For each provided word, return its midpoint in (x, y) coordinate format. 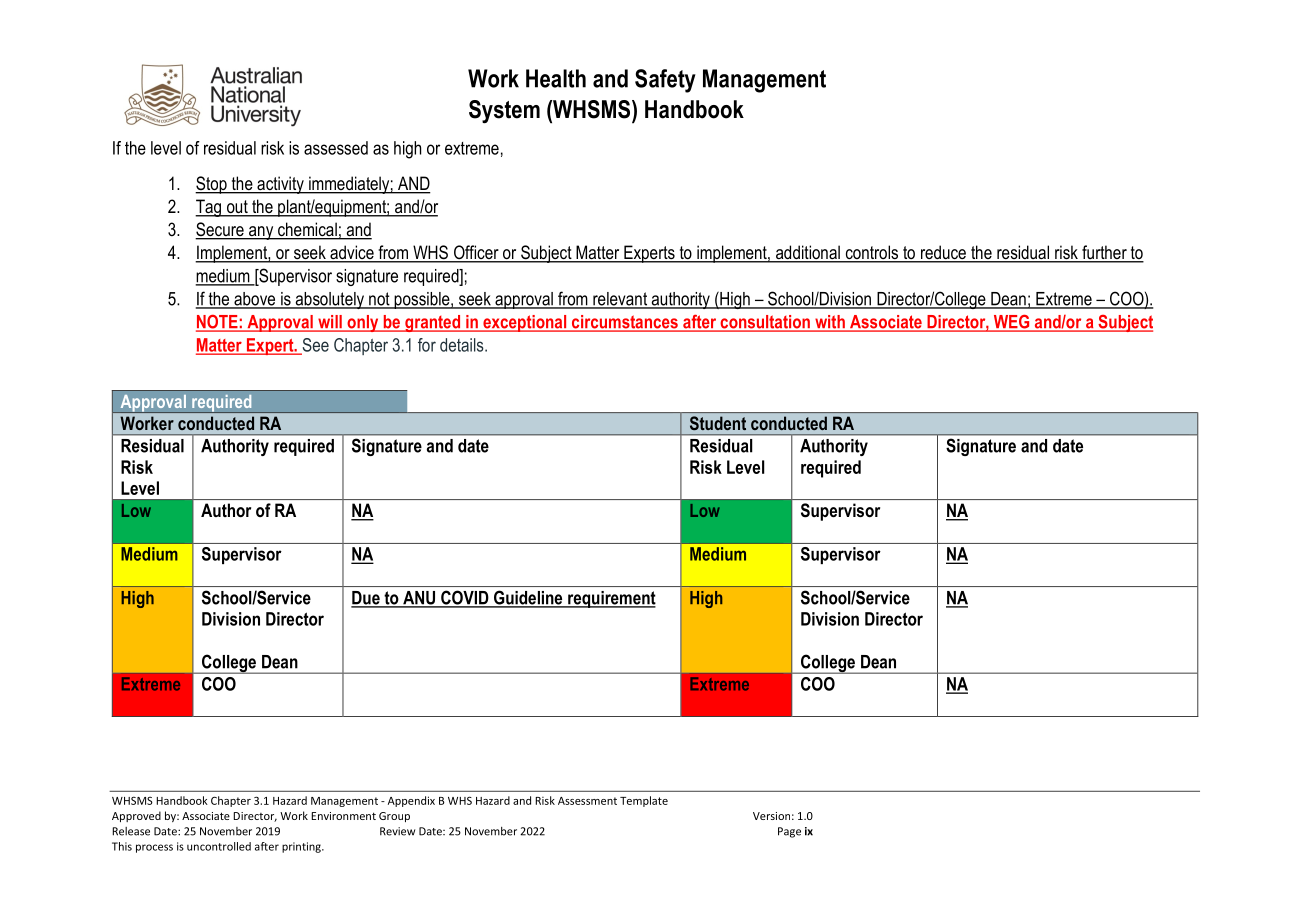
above (255, 300)
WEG (1011, 323)
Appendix (411, 801)
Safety (665, 81)
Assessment (587, 801)
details (463, 345)
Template (644, 801)
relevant (620, 300)
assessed (336, 148)
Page (789, 832)
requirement (611, 599)
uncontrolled (219, 846)
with (830, 323)
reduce (943, 253)
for (427, 345)
